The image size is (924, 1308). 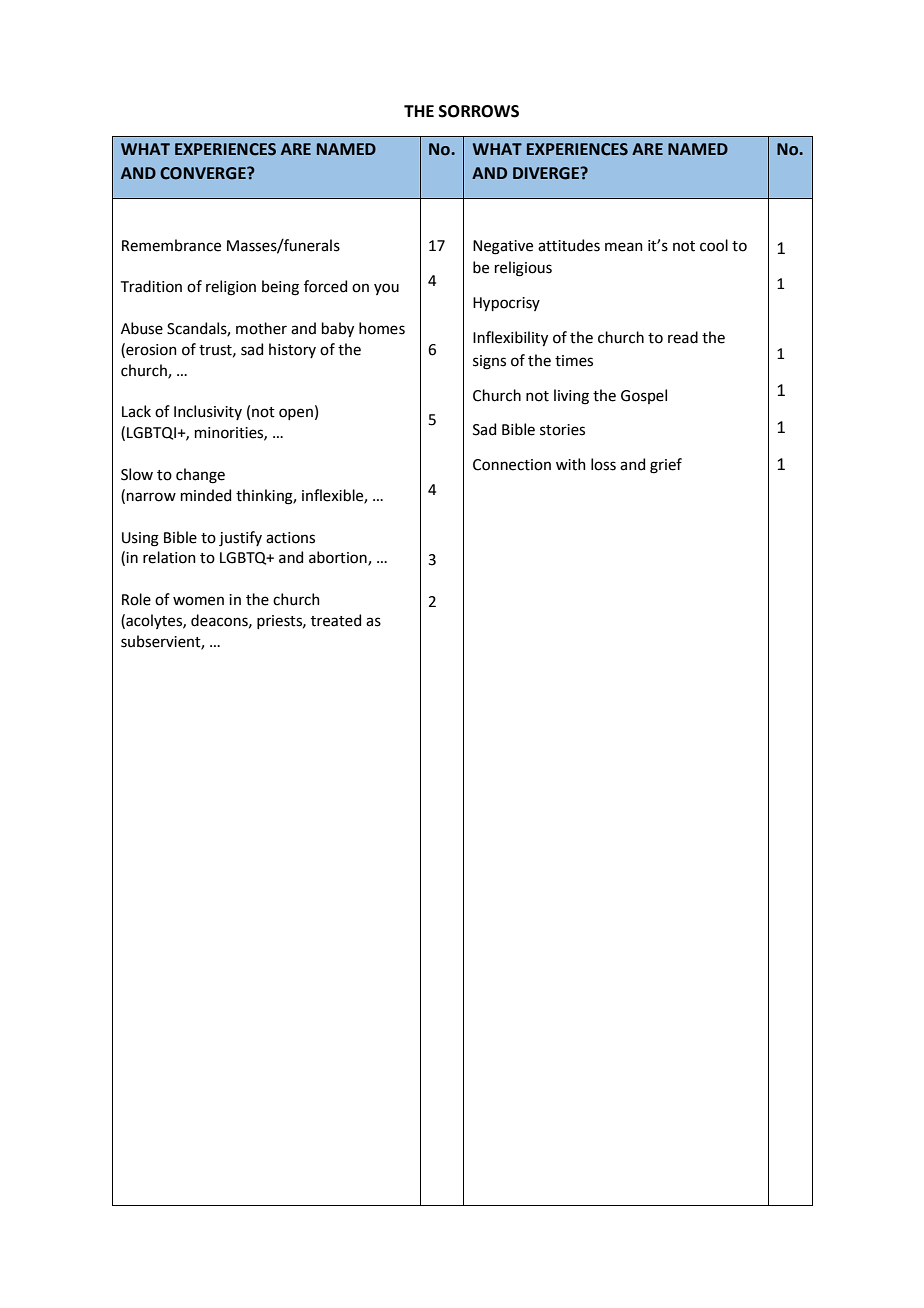 What do you see at coordinates (666, 466) in the screenshot?
I see `grief` at bounding box center [666, 466].
